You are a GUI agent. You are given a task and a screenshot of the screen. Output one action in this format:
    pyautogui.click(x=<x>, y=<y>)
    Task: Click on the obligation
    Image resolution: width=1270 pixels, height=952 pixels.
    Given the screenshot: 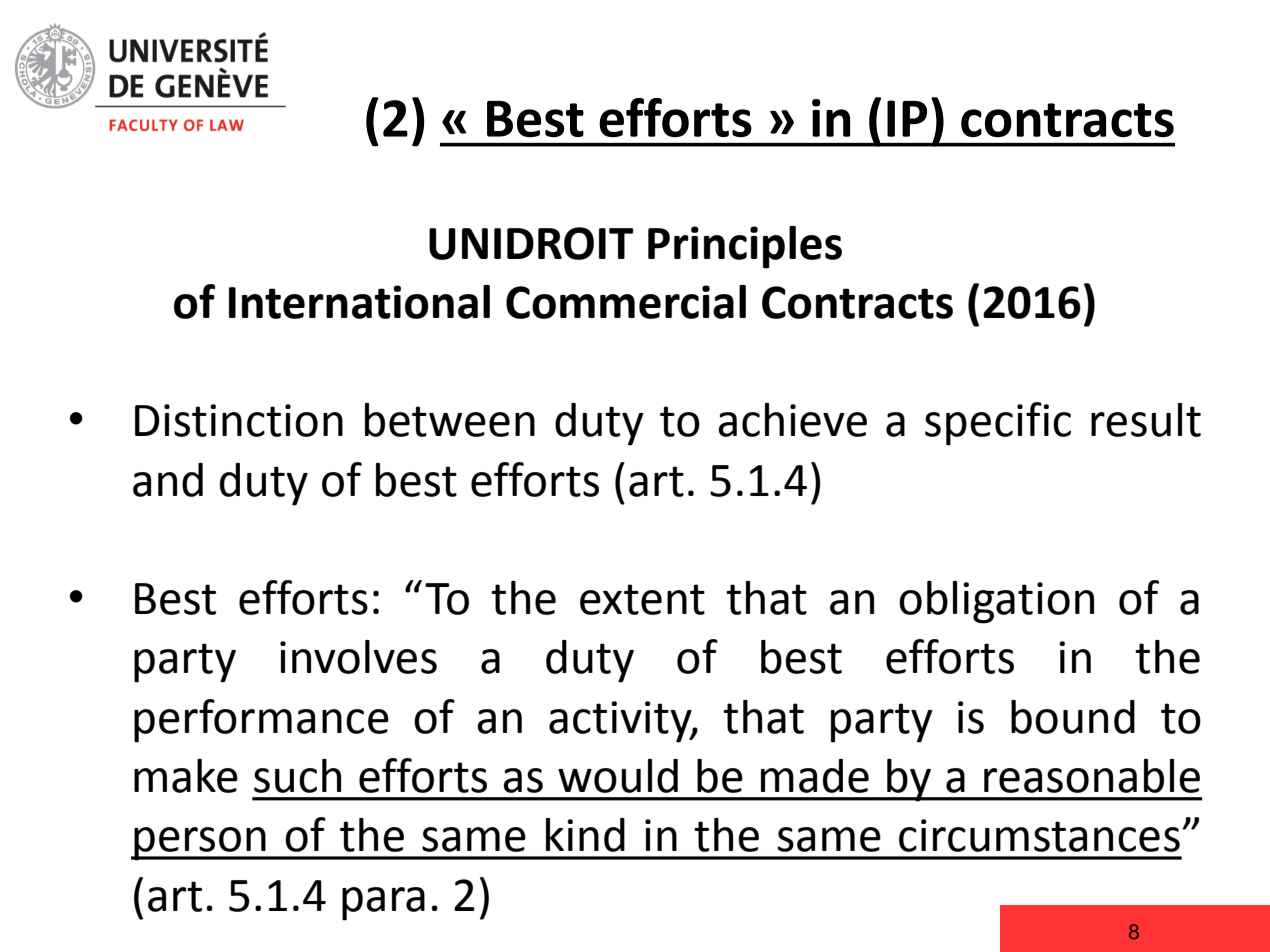 What is the action you would take?
    pyautogui.click(x=996, y=602)
